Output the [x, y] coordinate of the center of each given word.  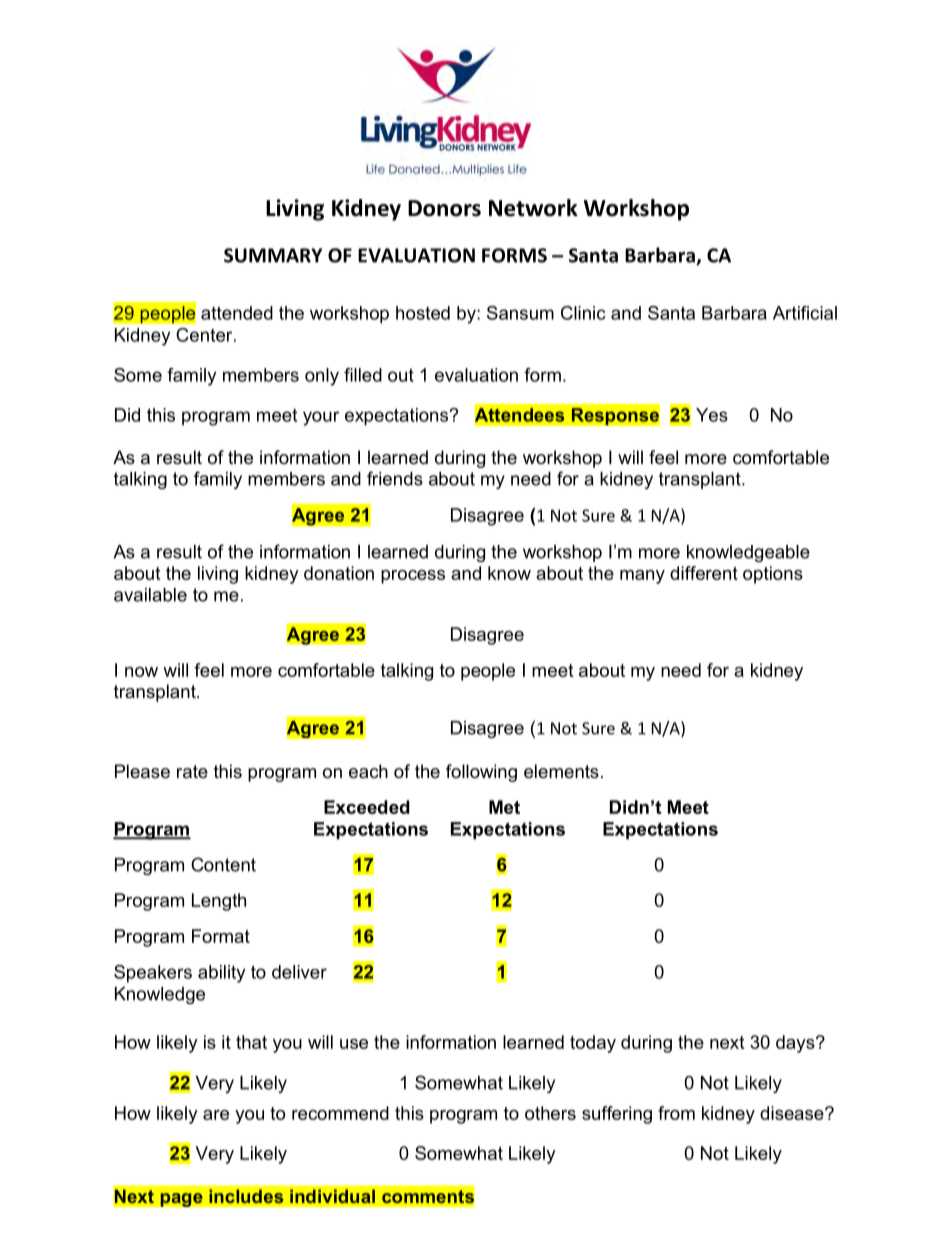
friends [395, 478]
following [481, 773]
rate [192, 771]
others [550, 1113]
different [704, 573]
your [321, 418]
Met [504, 807]
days [796, 1044]
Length [219, 902]
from [676, 1113]
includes [246, 1196]
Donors [444, 208]
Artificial [805, 313]
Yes [712, 415]
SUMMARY [273, 255]
